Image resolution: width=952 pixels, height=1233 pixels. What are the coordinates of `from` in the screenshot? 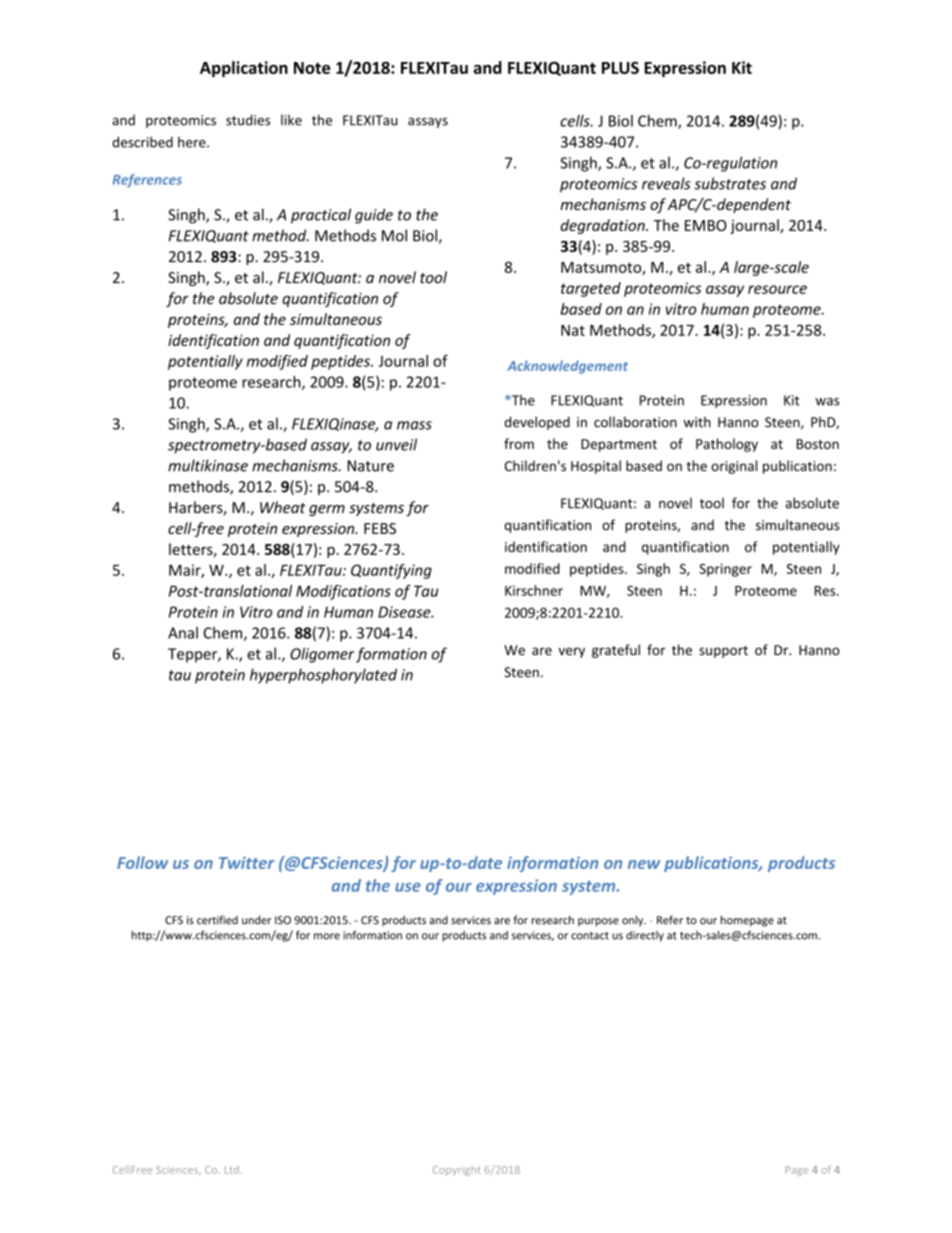 It's located at (519, 443).
